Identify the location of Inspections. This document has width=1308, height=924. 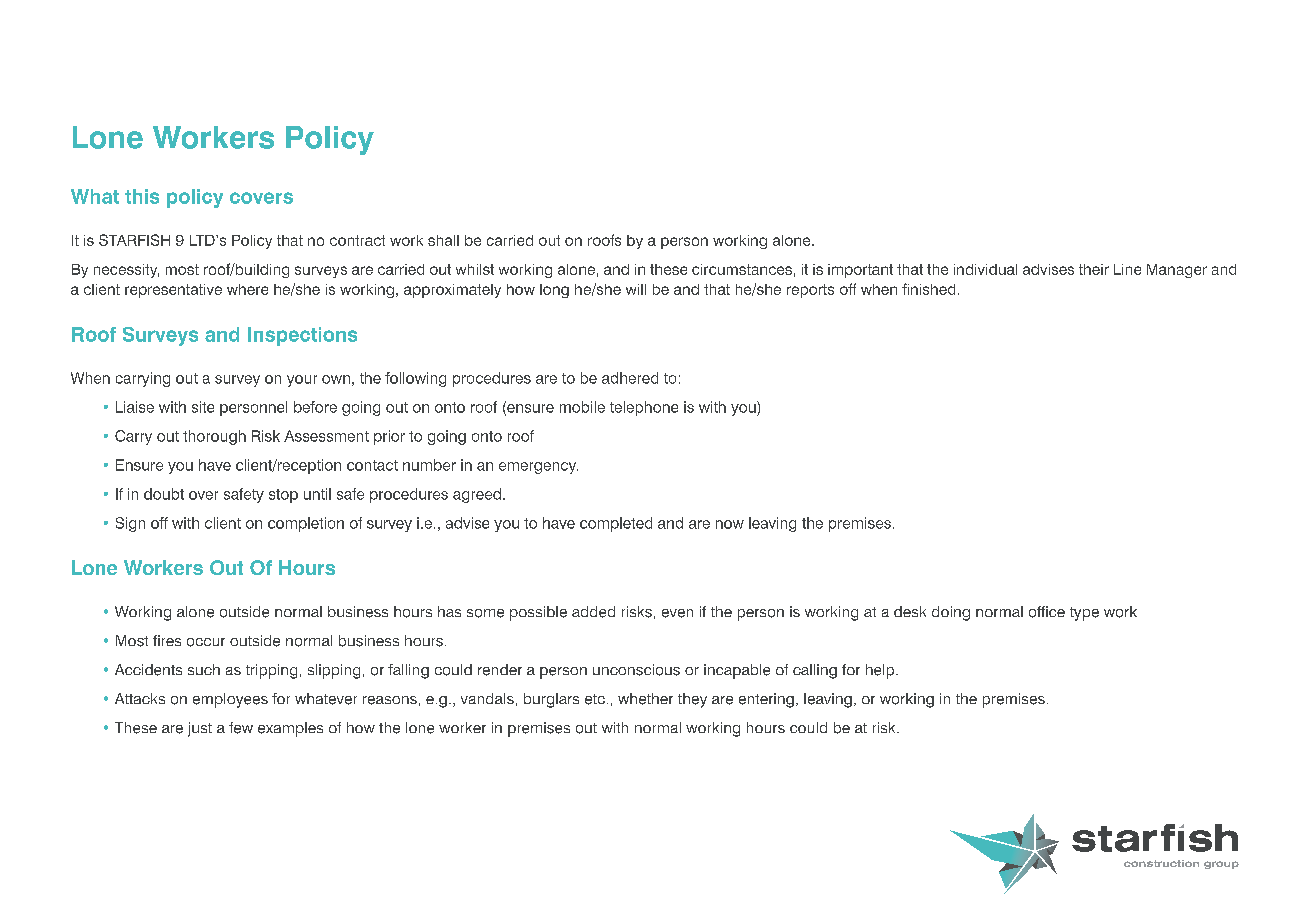
(302, 336).
